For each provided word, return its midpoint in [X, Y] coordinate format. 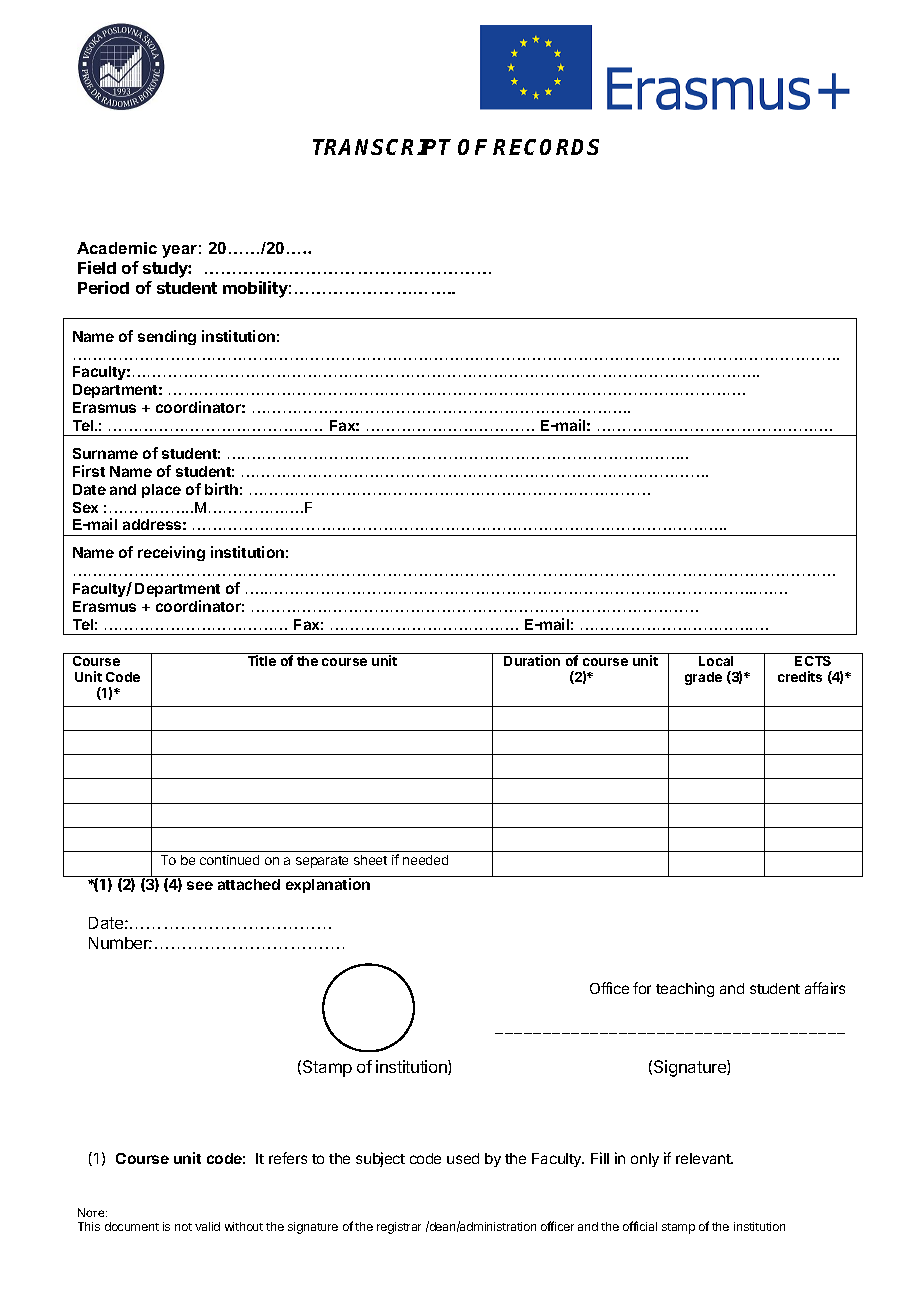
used [463, 1158]
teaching [685, 989]
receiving [171, 553]
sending [167, 337]
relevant [704, 1158]
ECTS [814, 659]
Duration [532, 660]
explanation [328, 885]
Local [716, 661]
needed [425, 860]
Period [103, 287]
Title [262, 660]
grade [703, 678]
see [200, 885]
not [183, 1227]
